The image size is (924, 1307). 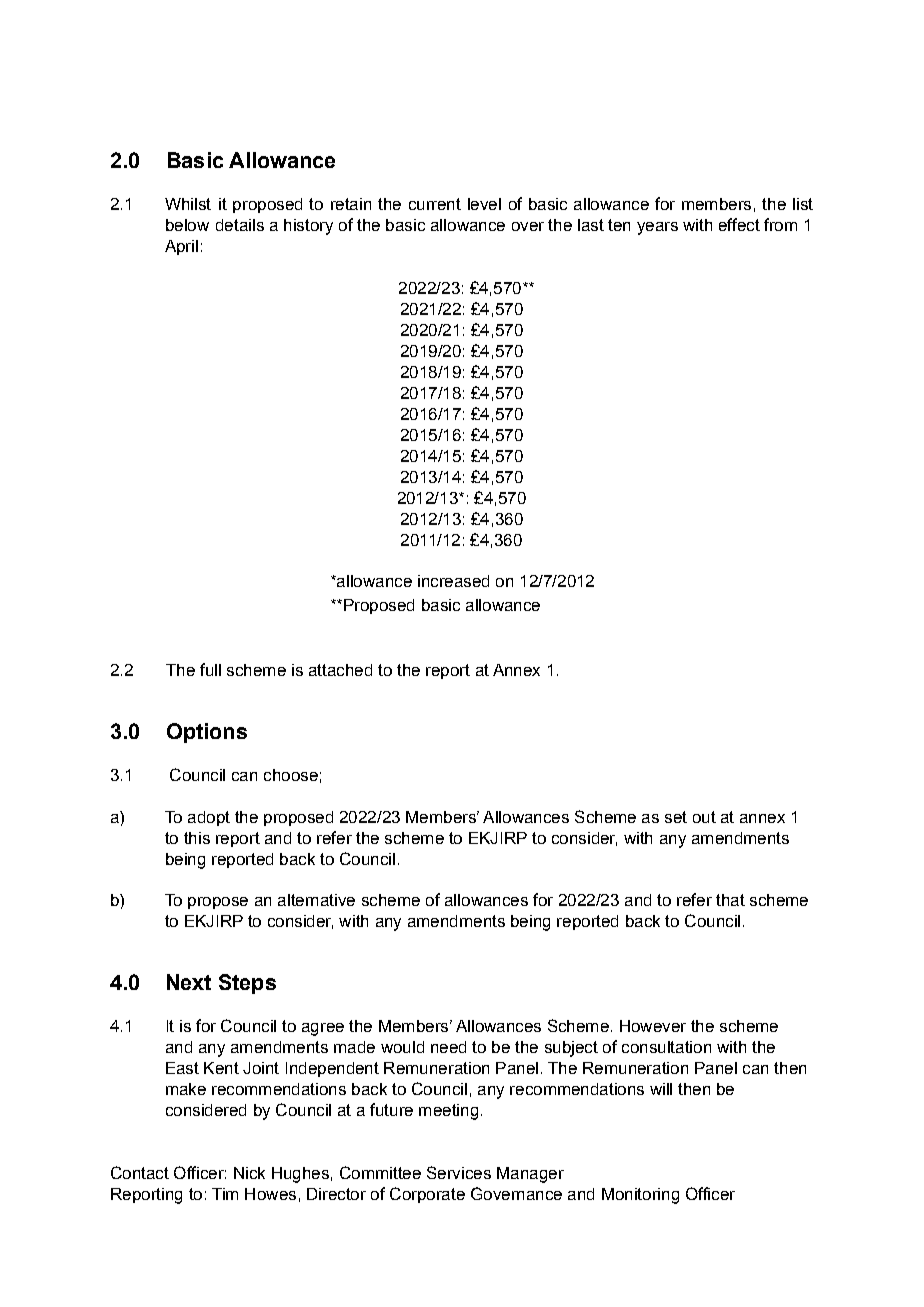 I want to click on details, so click(x=240, y=225).
